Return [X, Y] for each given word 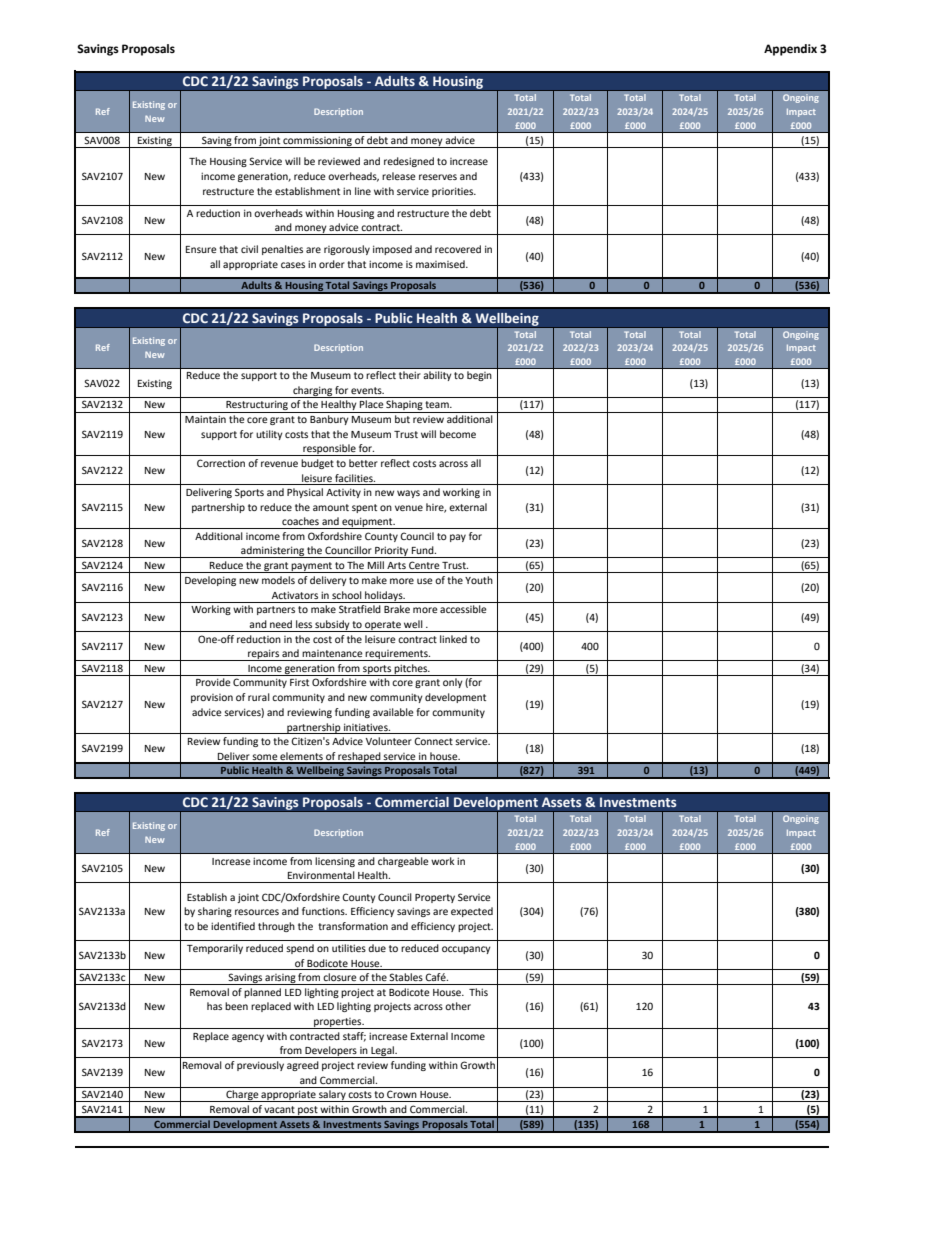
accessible [463, 609]
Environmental [321, 875]
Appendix [790, 50]
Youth [479, 580]
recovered [458, 249]
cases [293, 265]
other [458, 1006]
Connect [433, 741]
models [278, 580]
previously [260, 1066]
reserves [438, 177]
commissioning [317, 142]
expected [472, 912]
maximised [441, 264]
